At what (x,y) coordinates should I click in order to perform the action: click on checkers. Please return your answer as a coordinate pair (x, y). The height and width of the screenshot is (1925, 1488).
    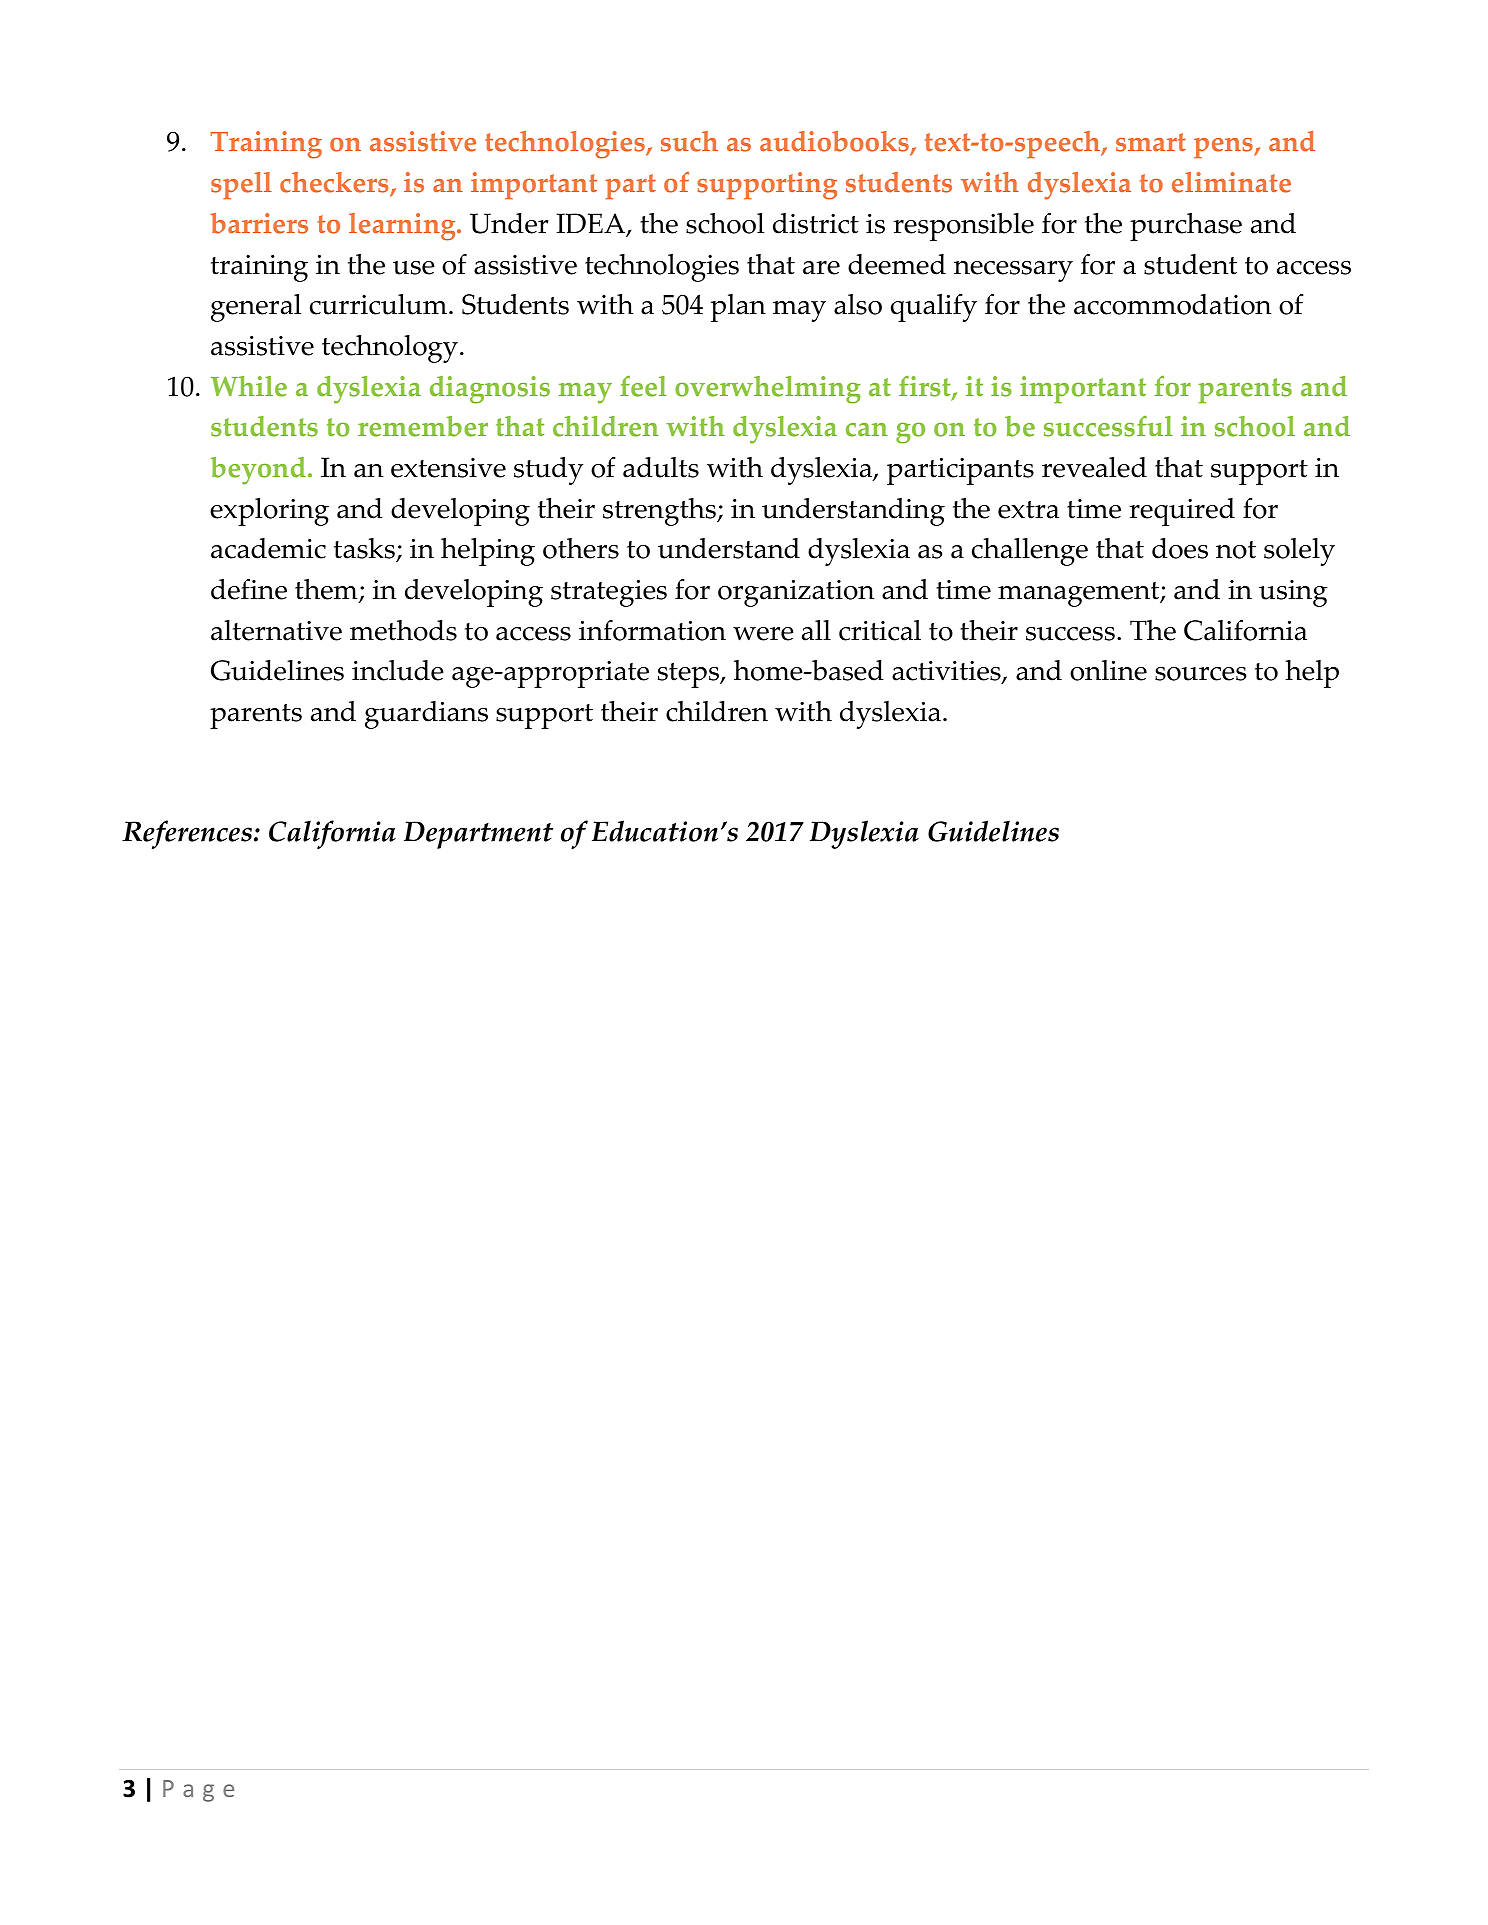
    Looking at the image, I should click on (335, 184).
